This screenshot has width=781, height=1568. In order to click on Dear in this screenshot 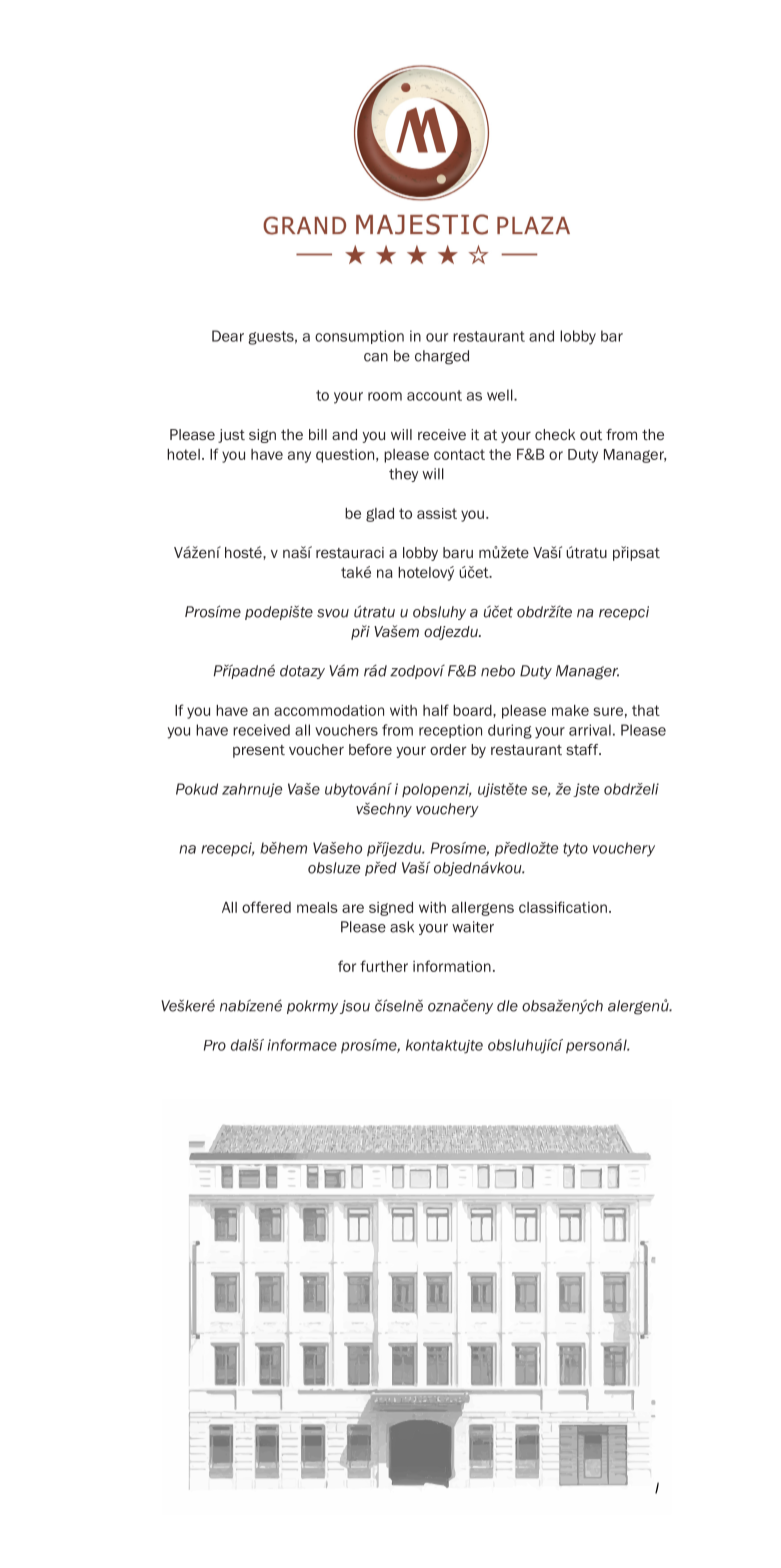, I will do `click(228, 336)`.
